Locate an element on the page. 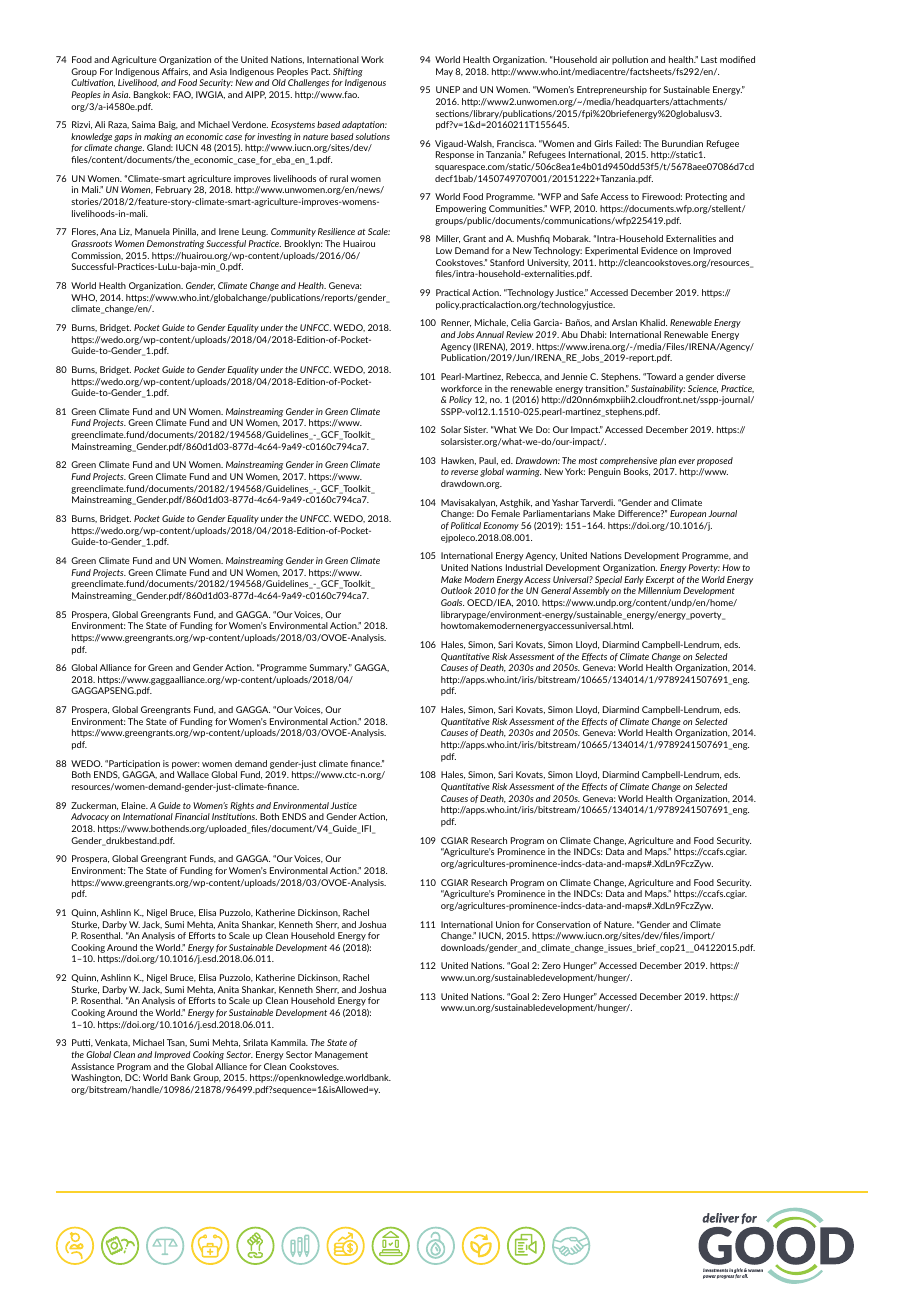 Image resolution: width=924 pixels, height=1308 pixels. Bangkok is located at coordinates (152, 95).
